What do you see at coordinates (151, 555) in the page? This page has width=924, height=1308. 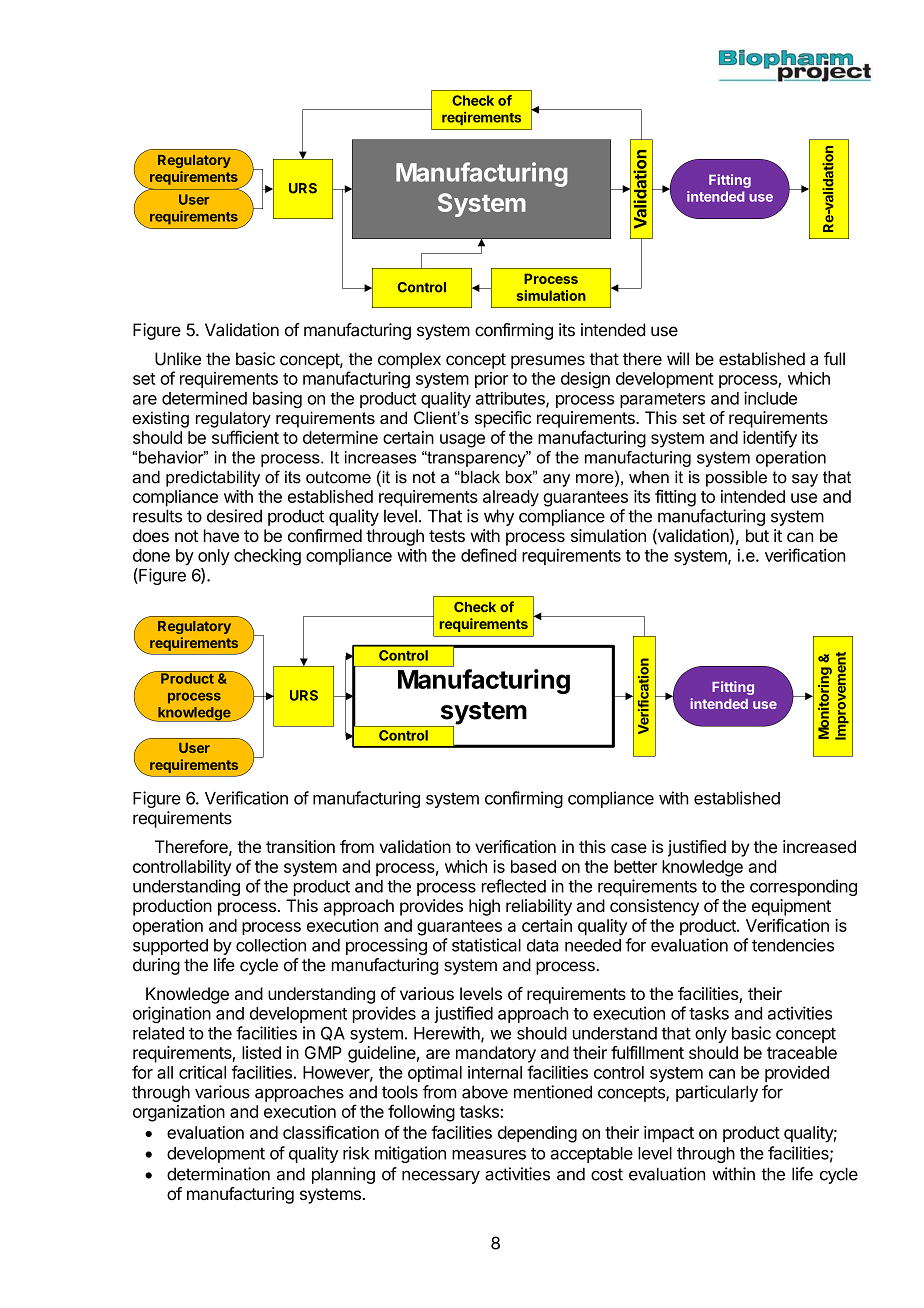 I see `done` at bounding box center [151, 555].
